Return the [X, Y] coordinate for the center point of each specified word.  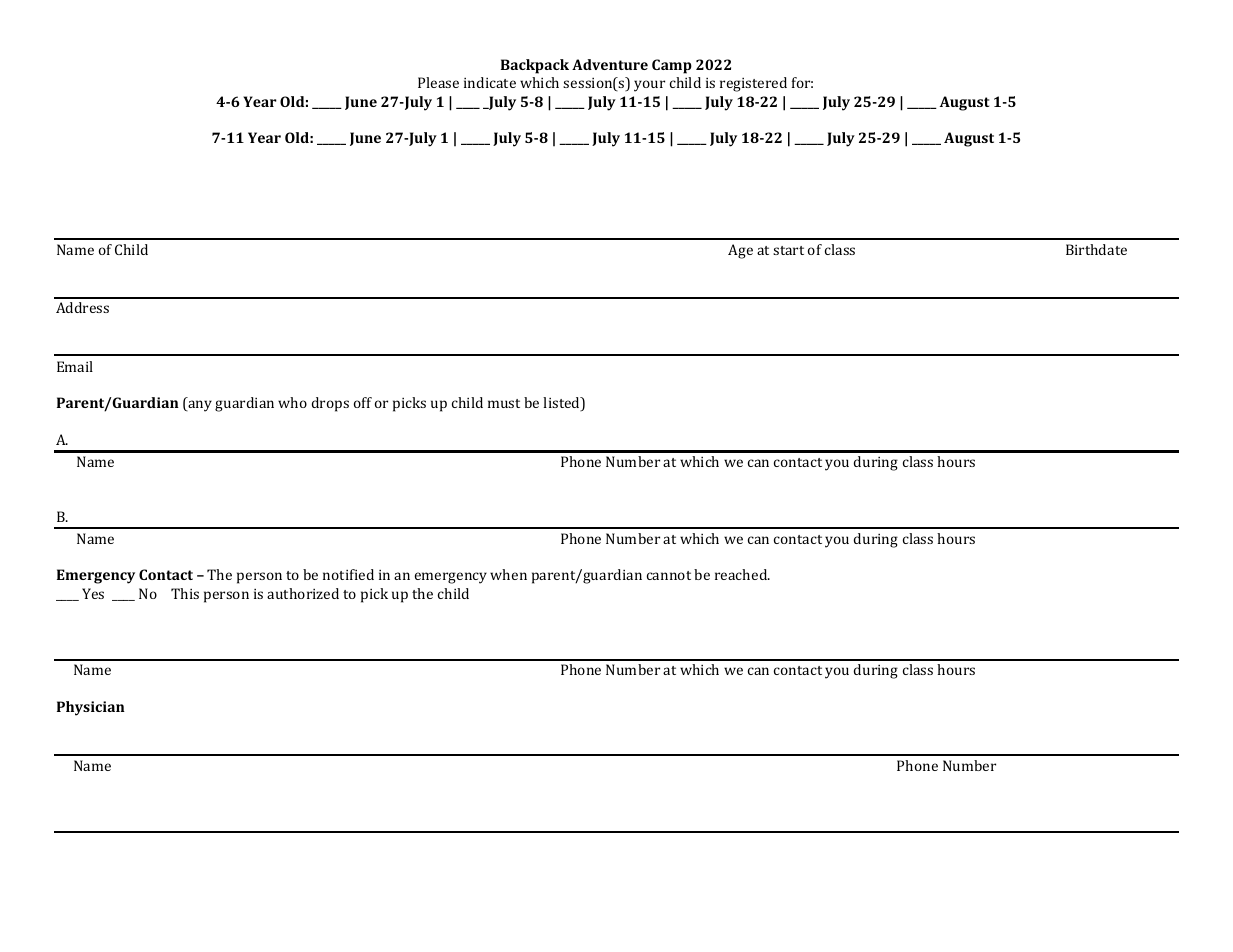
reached [742, 574]
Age [740, 251]
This [185, 593]
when [508, 574]
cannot [669, 575]
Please [438, 82]
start [788, 250]
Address [82, 307]
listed [562, 404]
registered [753, 84]
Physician [91, 708]
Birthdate [1096, 249]
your [649, 86]
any [199, 406]
